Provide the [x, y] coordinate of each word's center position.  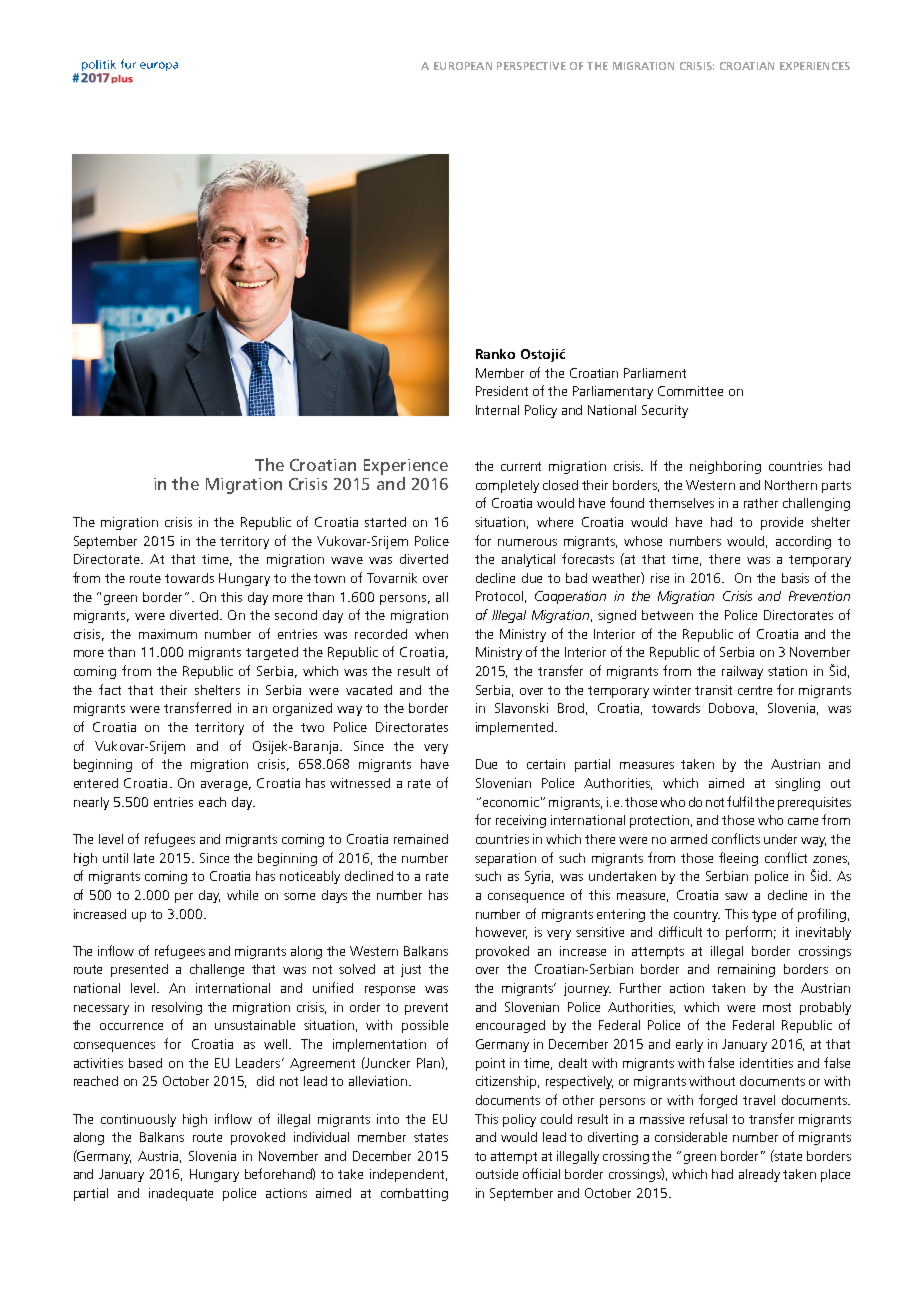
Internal [497, 410]
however [501, 933]
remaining [746, 970]
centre [755, 690]
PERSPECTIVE [531, 66]
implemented [514, 728]
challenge [217, 970]
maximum [168, 634]
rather [761, 503]
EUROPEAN [463, 66]
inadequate [181, 1194]
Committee [690, 391]
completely [507, 486]
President [502, 391]
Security [665, 411]
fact [110, 689]
